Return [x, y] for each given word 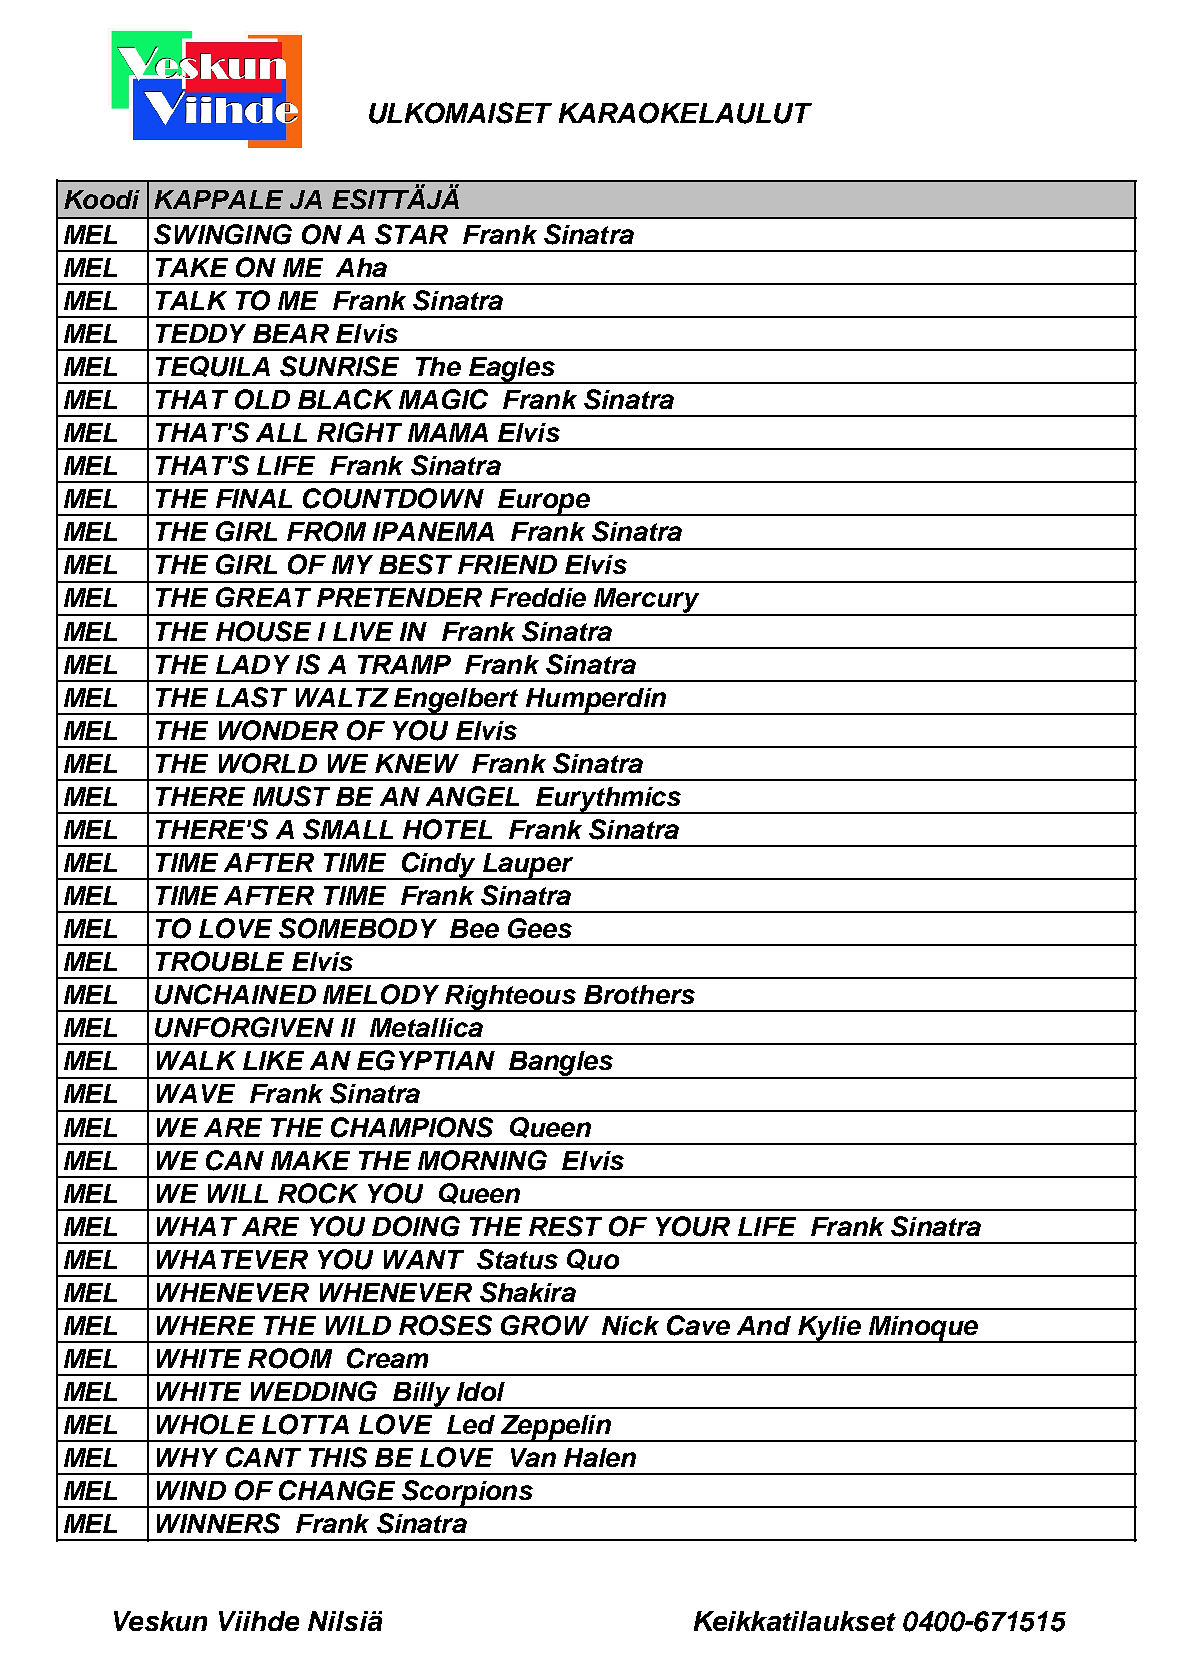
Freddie [538, 597]
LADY [253, 664]
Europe [544, 502]
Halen [600, 1457]
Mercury [647, 602]
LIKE [273, 1060]
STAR [411, 234]
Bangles [561, 1065]
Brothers [639, 994]
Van [533, 1457]
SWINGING [223, 234]
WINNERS [218, 1523]
